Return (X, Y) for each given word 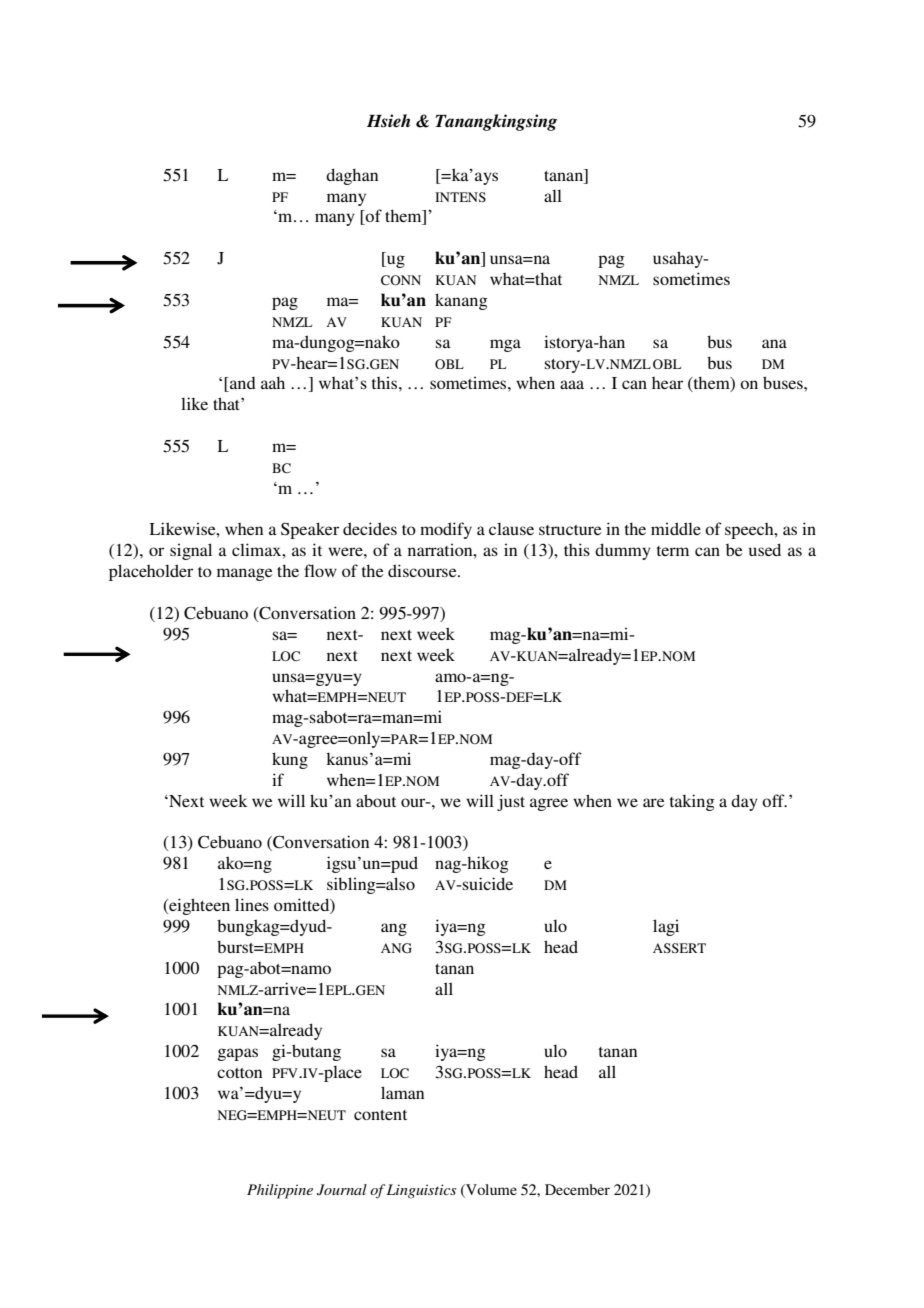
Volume (490, 1189)
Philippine (280, 1191)
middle (676, 528)
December (577, 1189)
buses (784, 382)
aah (273, 383)
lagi (666, 927)
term (673, 551)
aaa (572, 384)
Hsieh (388, 121)
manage (245, 574)
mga (505, 345)
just (511, 802)
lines (252, 904)
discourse (423, 570)
